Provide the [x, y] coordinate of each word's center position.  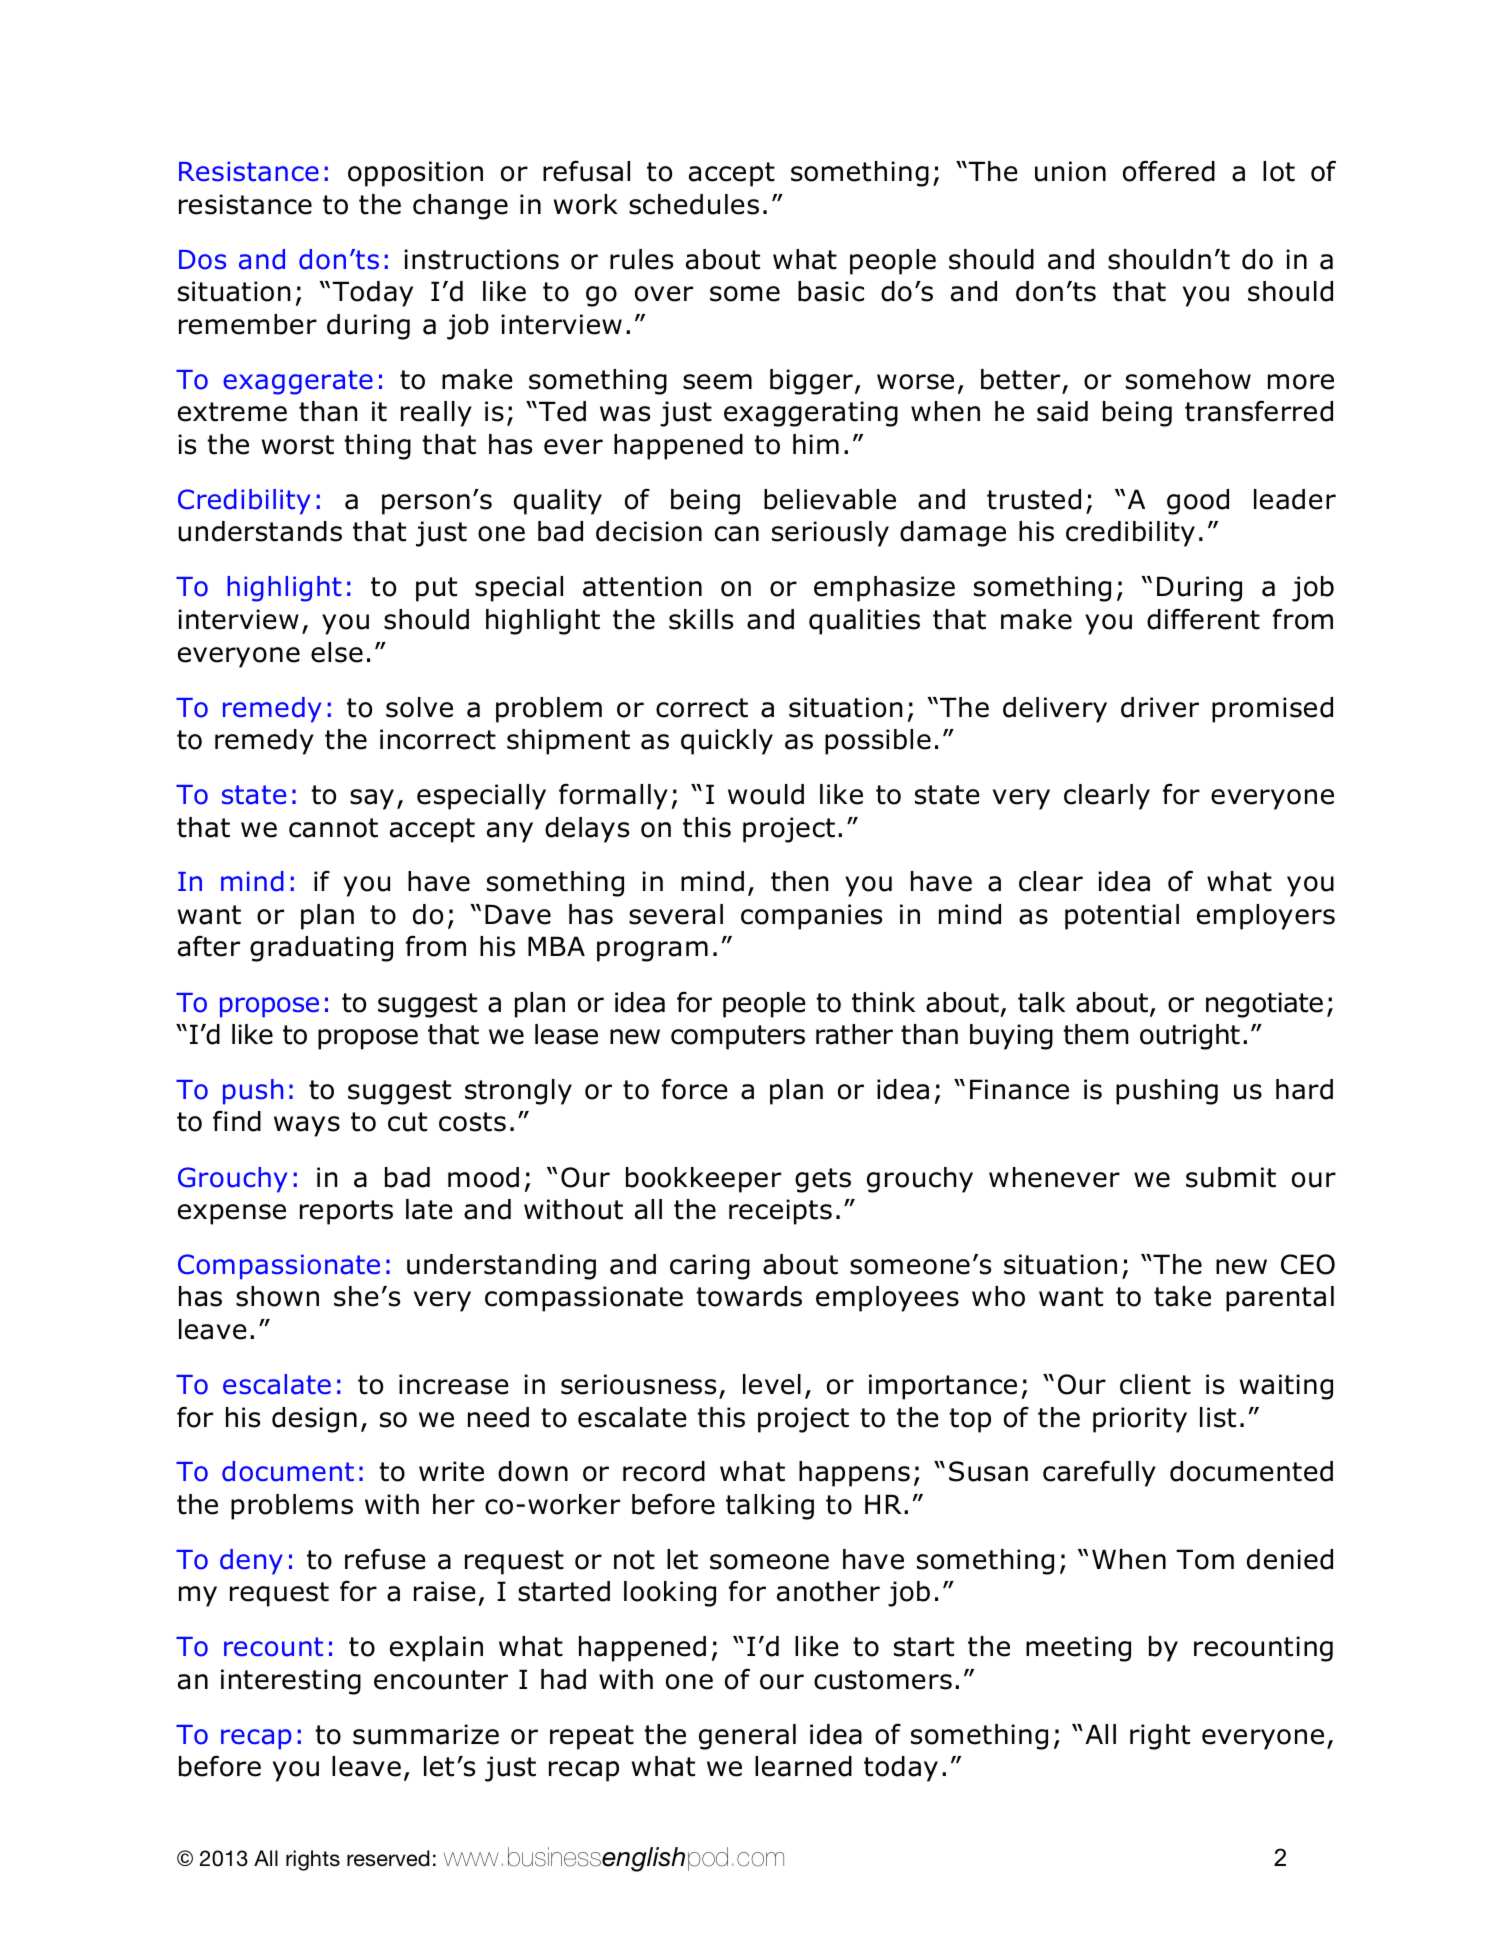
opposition [415, 174]
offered [1169, 171]
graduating [321, 949]
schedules [694, 204]
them [1095, 1034]
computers [738, 1037]
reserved [388, 1858]
